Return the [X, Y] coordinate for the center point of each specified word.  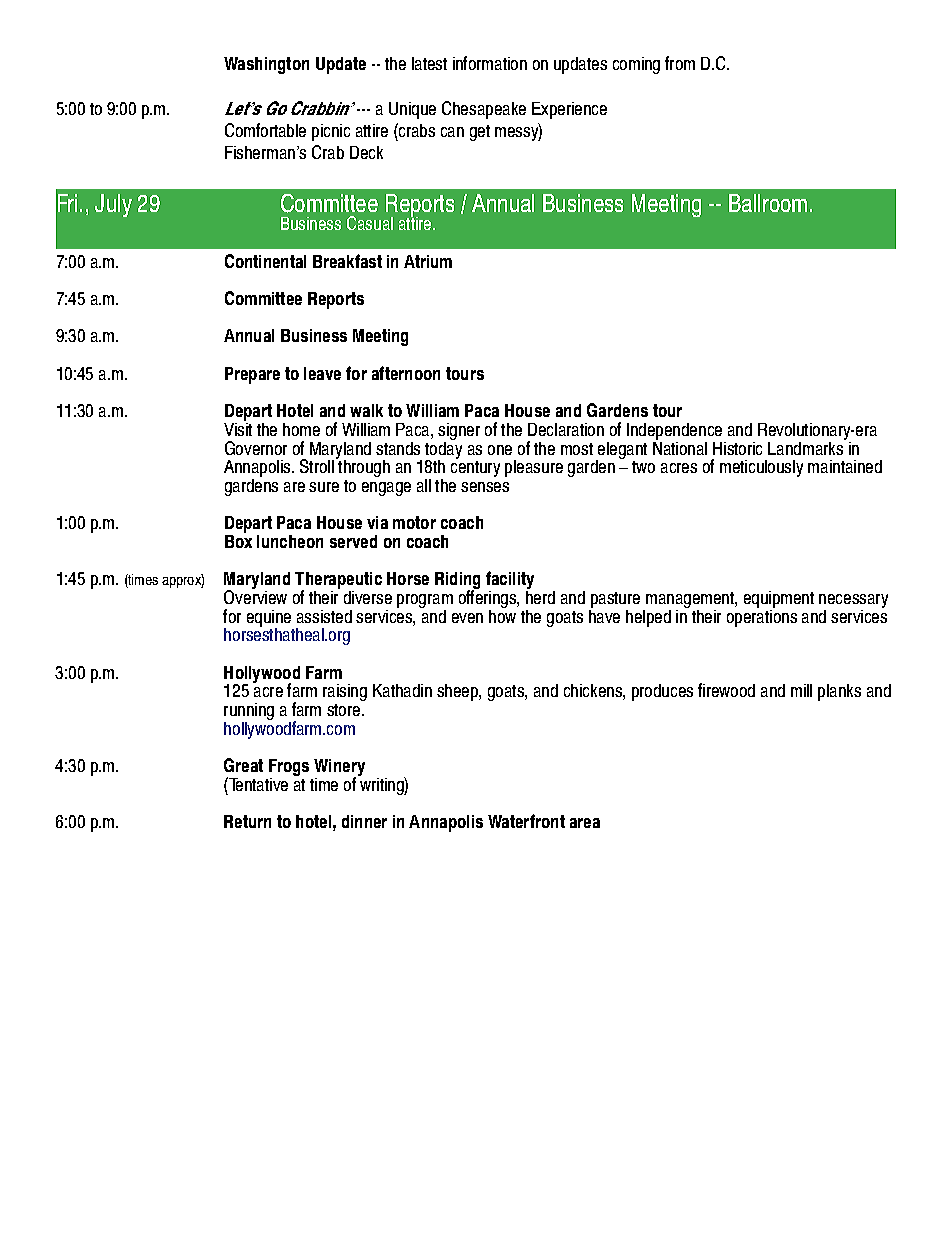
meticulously [761, 468]
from [680, 63]
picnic [331, 132]
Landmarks [807, 447]
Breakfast [347, 261]
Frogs [289, 769]
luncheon [290, 541]
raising [345, 692]
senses [485, 487]
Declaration [566, 429]
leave [322, 373]
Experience [569, 110]
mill [801, 690]
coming [636, 65]
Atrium [428, 261]
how [502, 615]
